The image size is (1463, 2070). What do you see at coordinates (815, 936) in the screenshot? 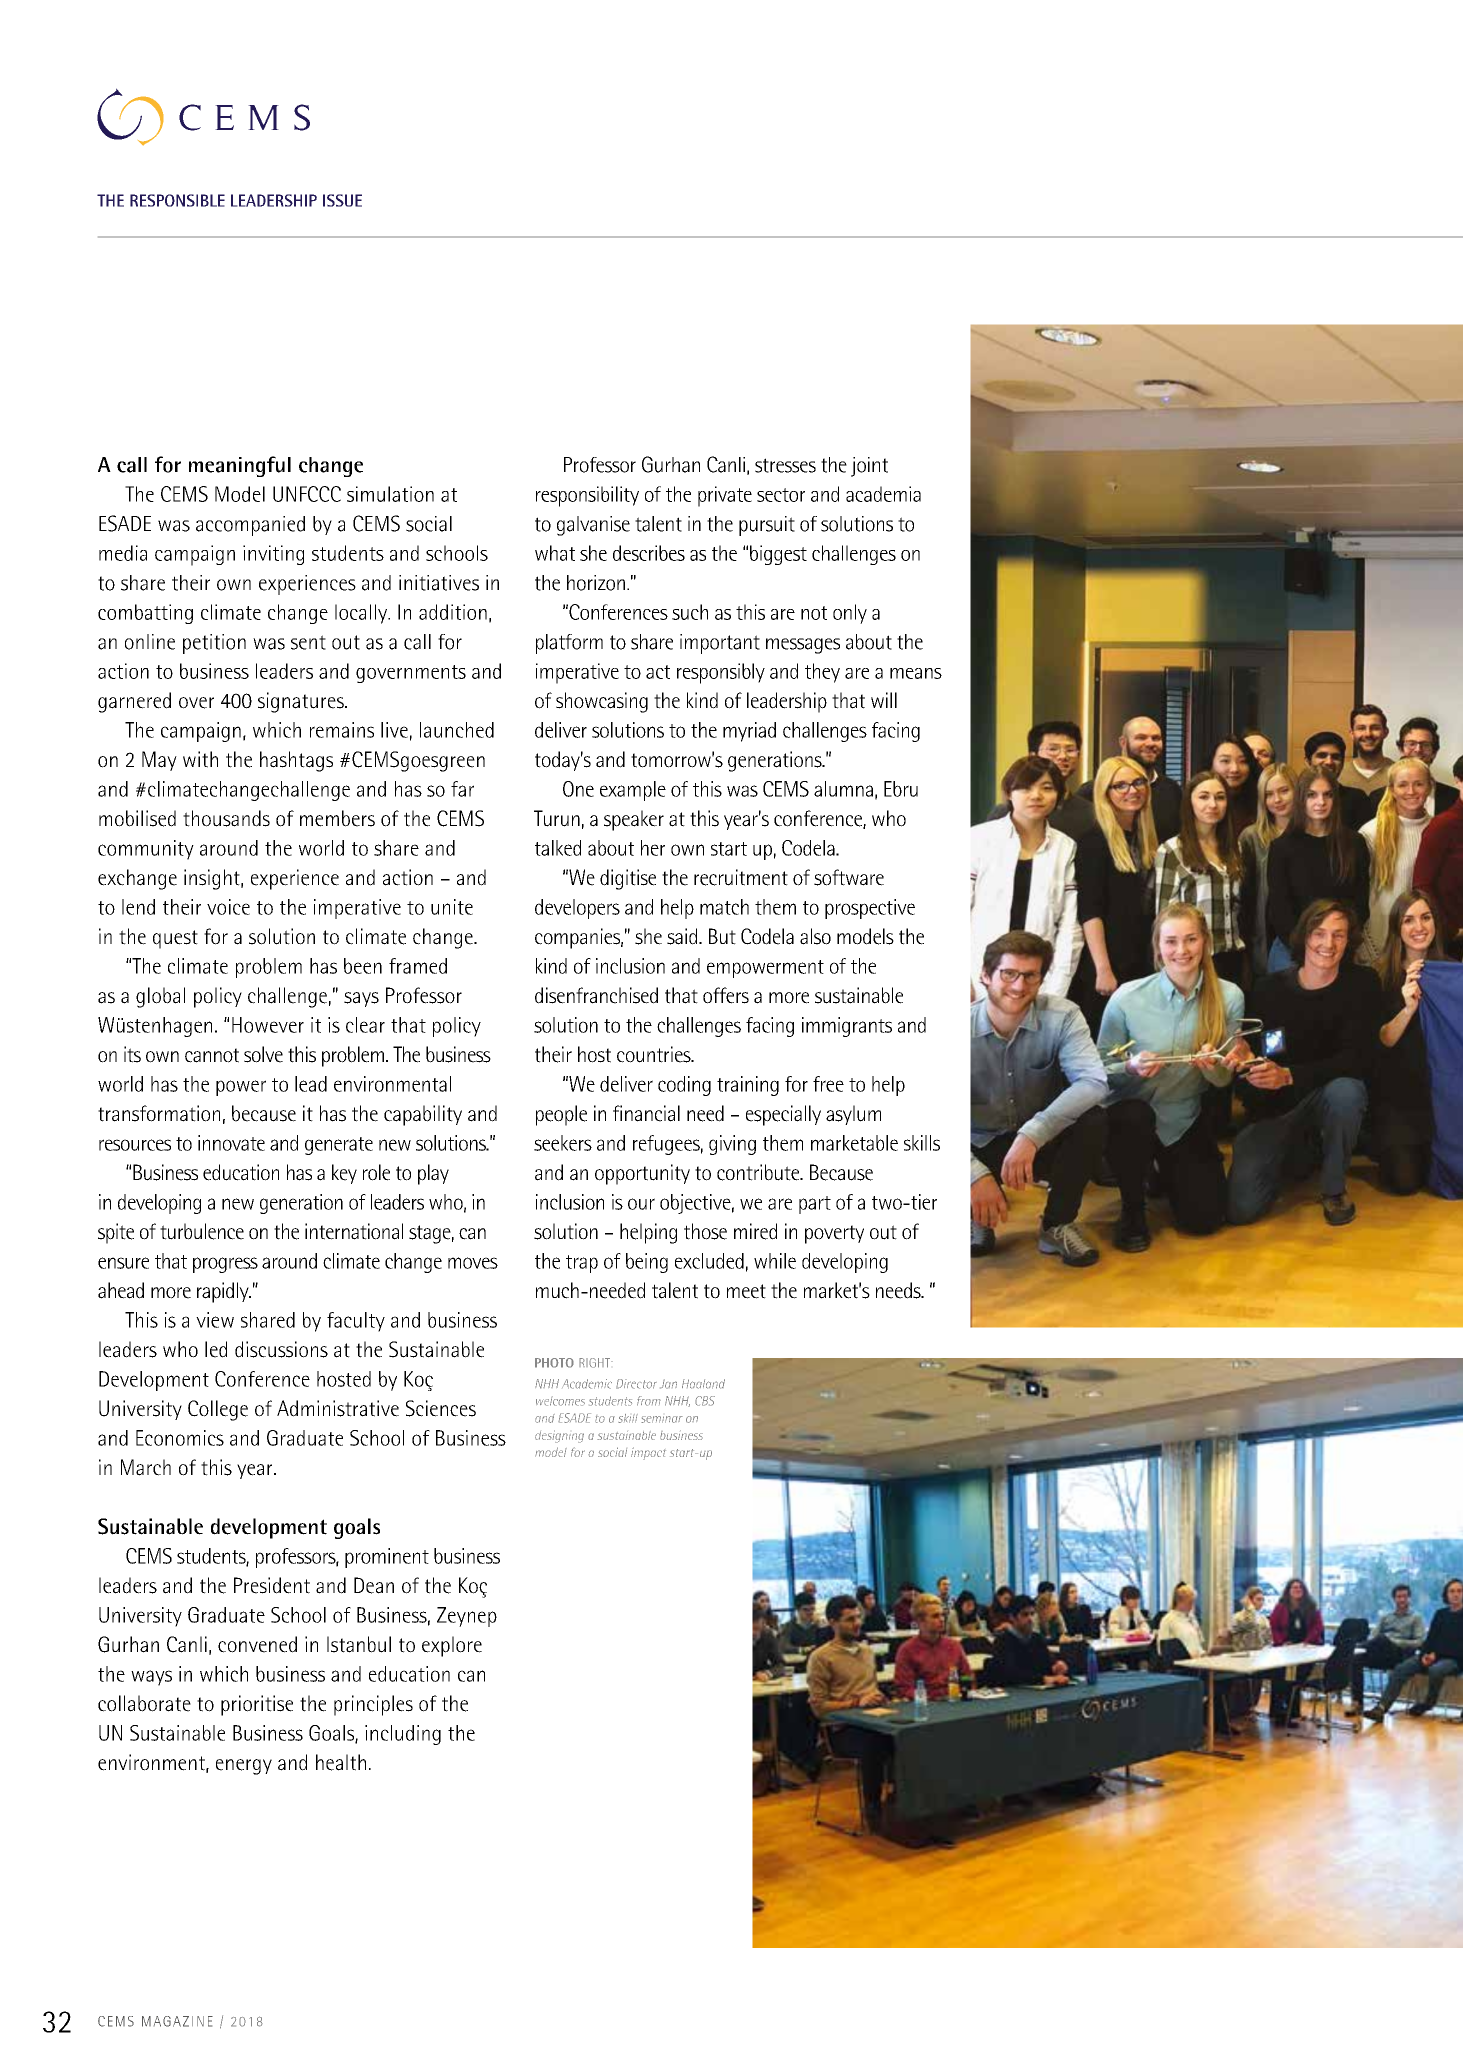
I see `also` at bounding box center [815, 936].
